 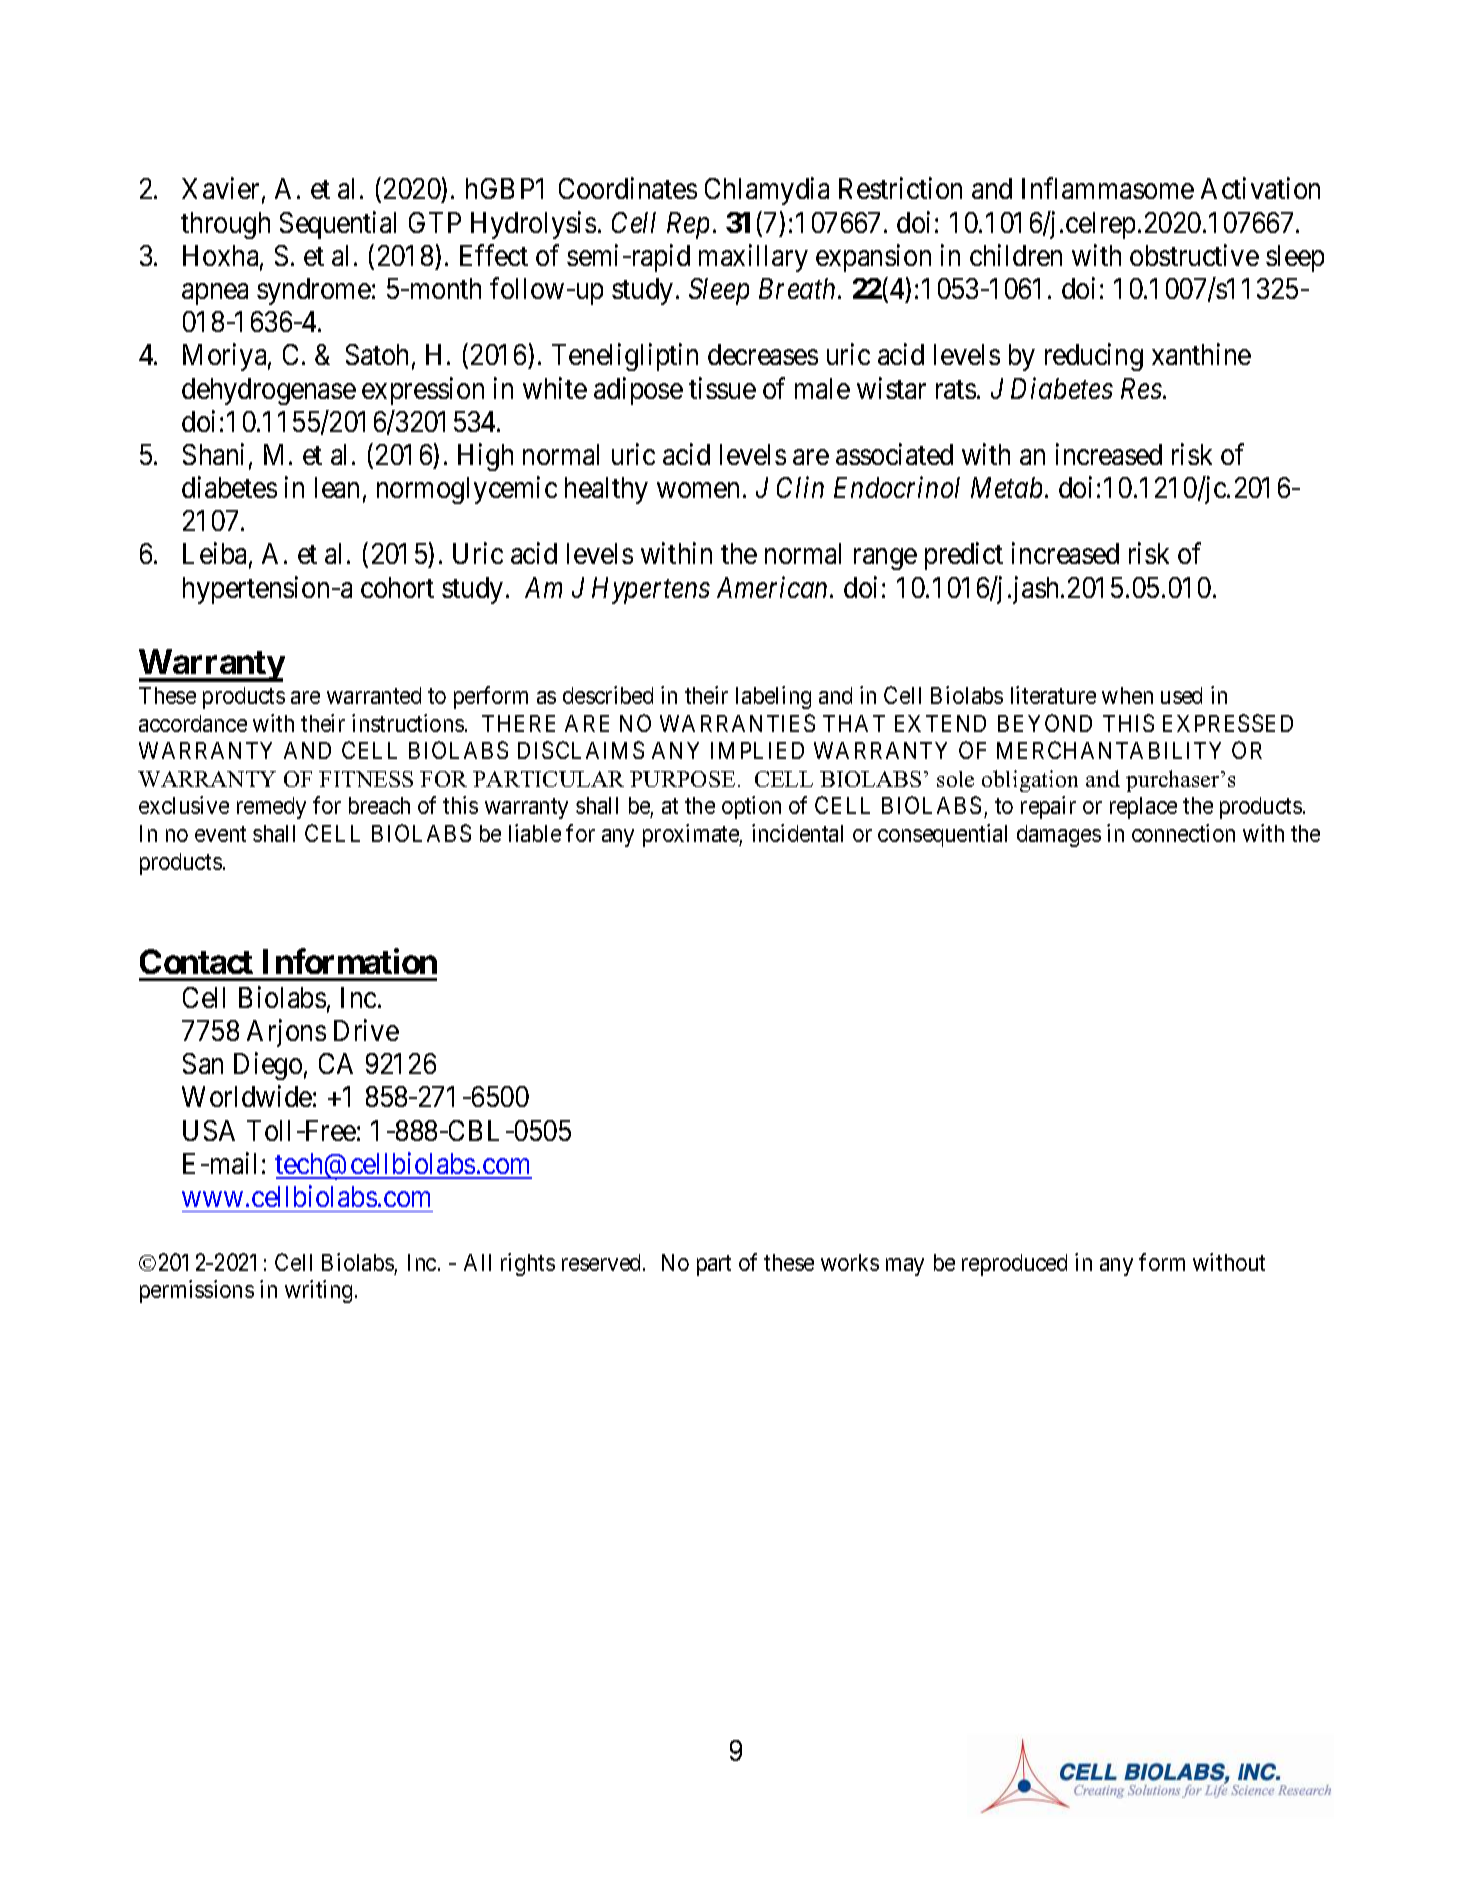 I want to click on FITNESS, so click(x=366, y=779).
